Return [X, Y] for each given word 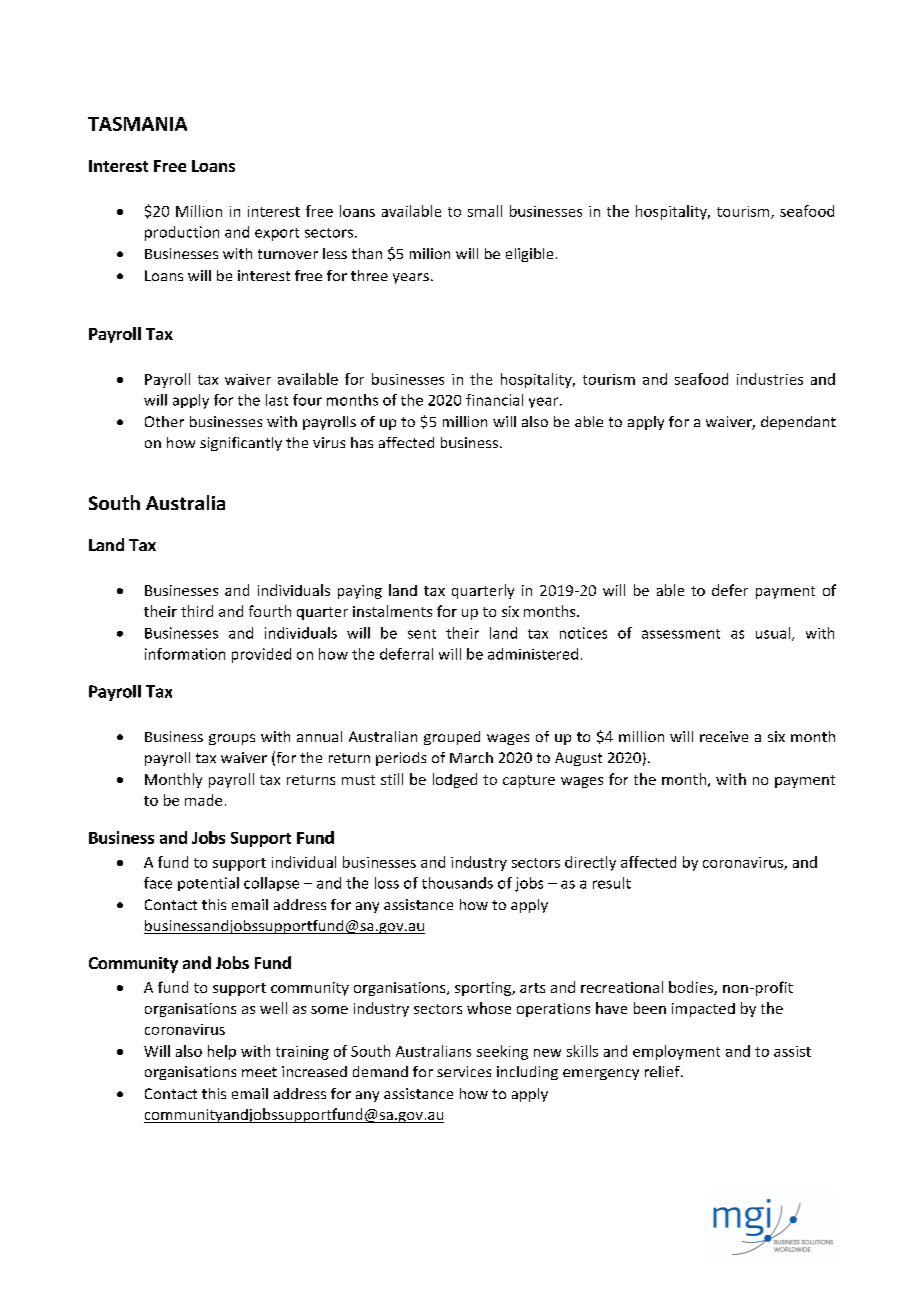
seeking [502, 1052]
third [197, 611]
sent [422, 634]
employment [676, 1052]
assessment [681, 634]
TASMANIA [137, 124]
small [485, 211]
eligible [529, 255]
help [222, 1052]
